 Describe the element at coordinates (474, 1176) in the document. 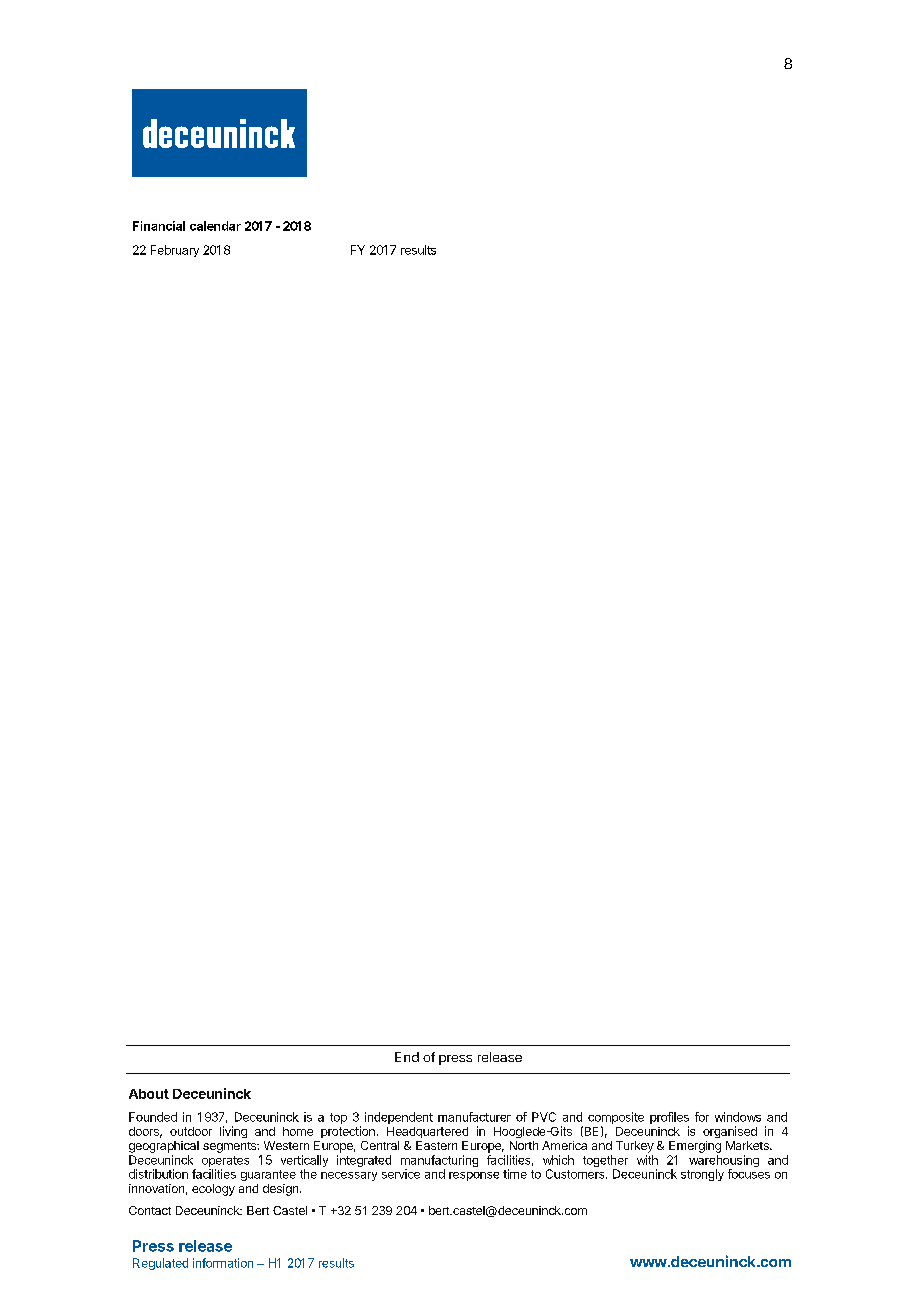

I see `response` at that location.
